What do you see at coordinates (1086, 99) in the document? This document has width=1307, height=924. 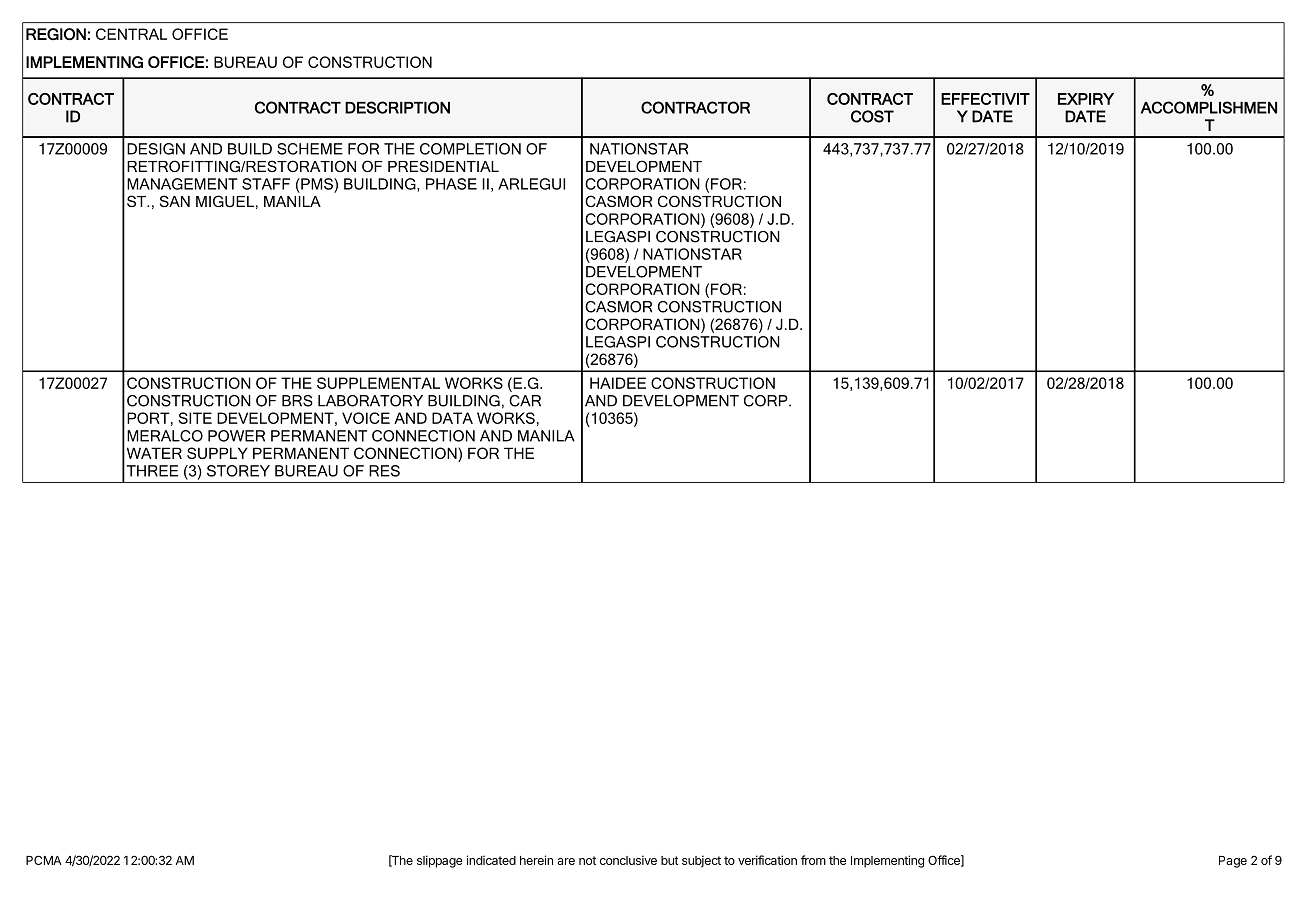 I see `EXPIRY` at bounding box center [1086, 99].
